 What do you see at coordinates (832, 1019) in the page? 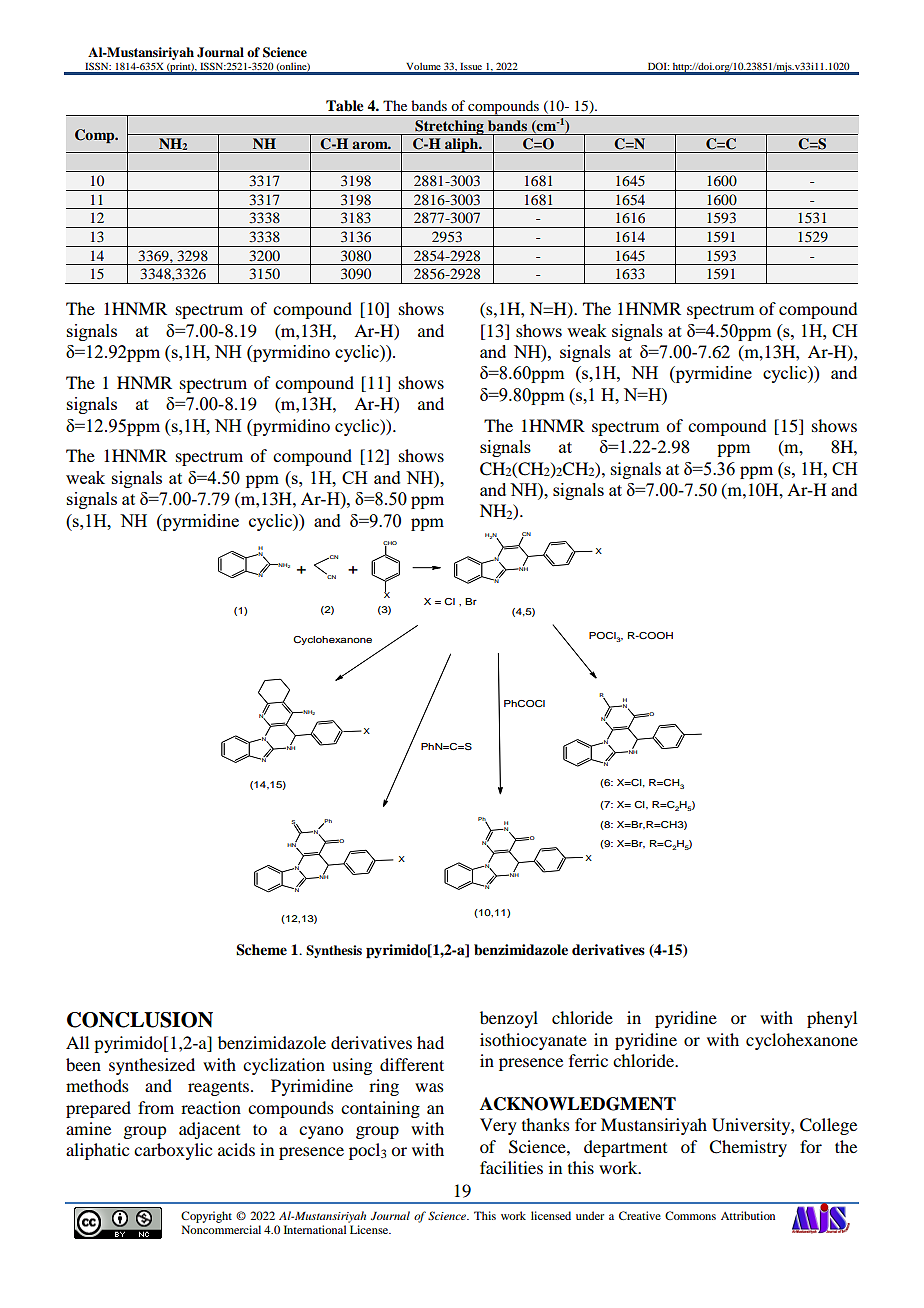
I see `phenyl` at bounding box center [832, 1019].
